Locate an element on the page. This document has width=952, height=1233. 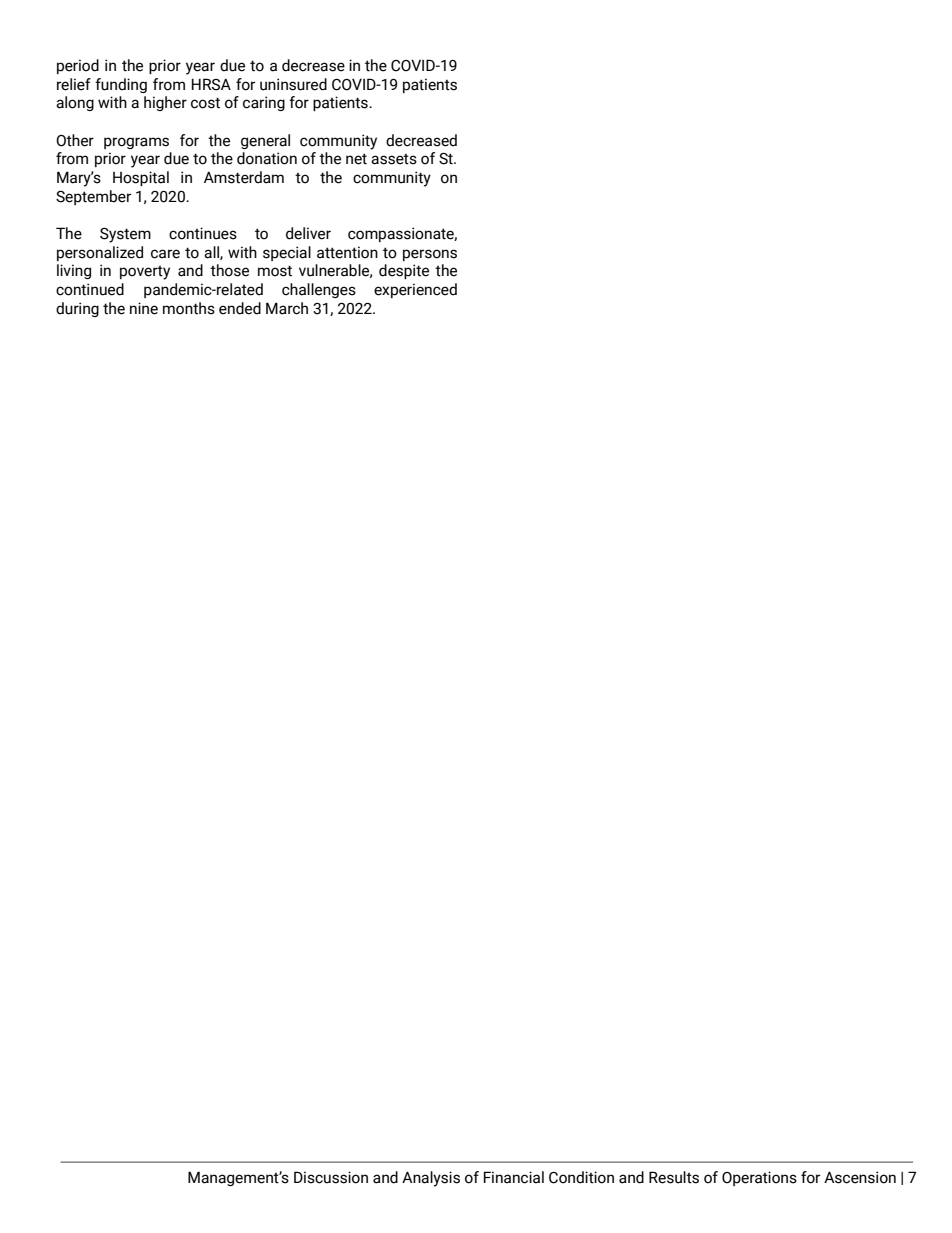
months is located at coordinates (189, 308).
